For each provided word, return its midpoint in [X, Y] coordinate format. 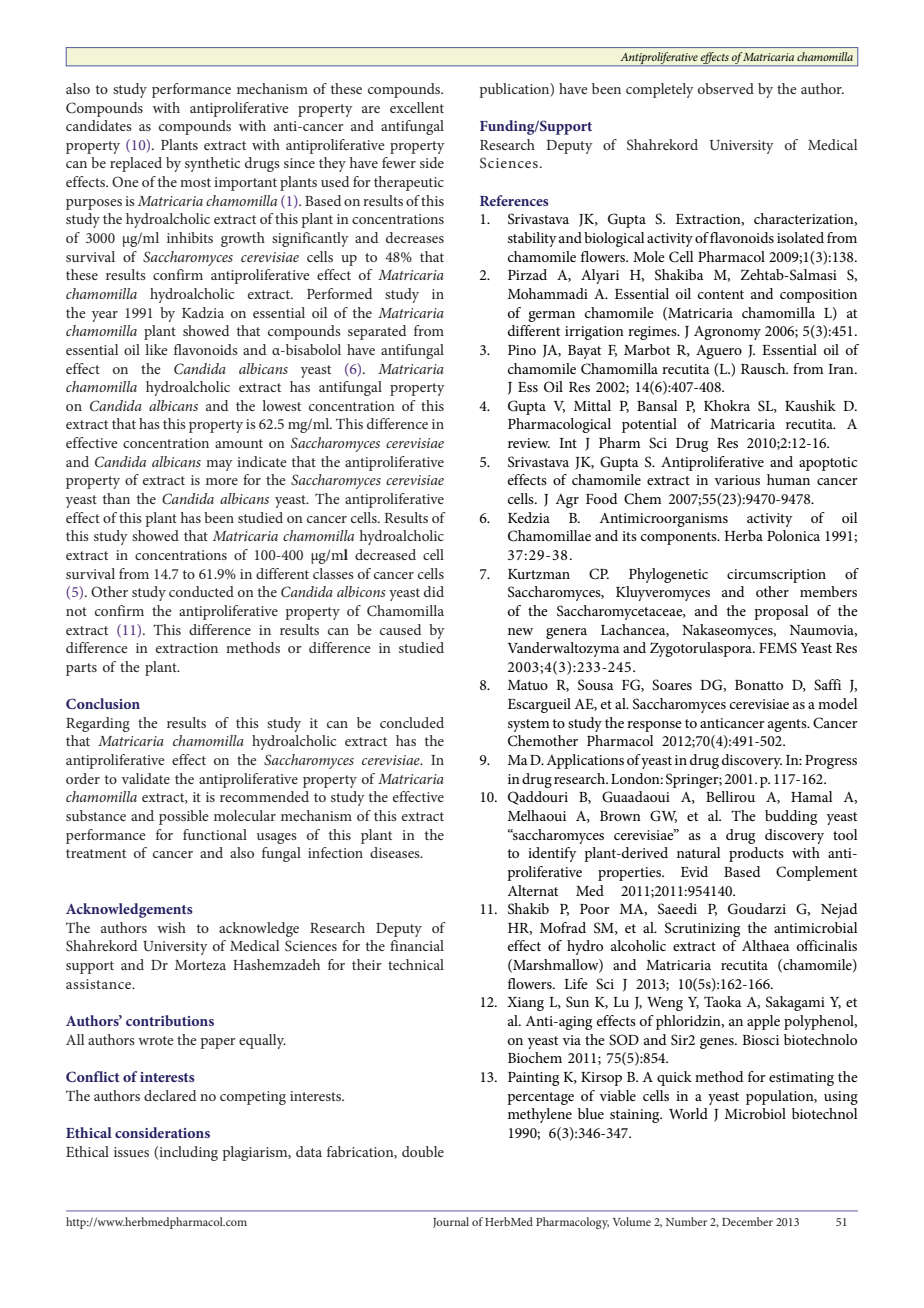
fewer [399, 162]
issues [131, 1152]
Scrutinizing [702, 929]
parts [81, 669]
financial [417, 945]
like [156, 349]
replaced [136, 164]
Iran [842, 369]
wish [171, 927]
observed [726, 88]
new [520, 631]
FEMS [778, 648]
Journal [451, 1222]
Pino [522, 350]
